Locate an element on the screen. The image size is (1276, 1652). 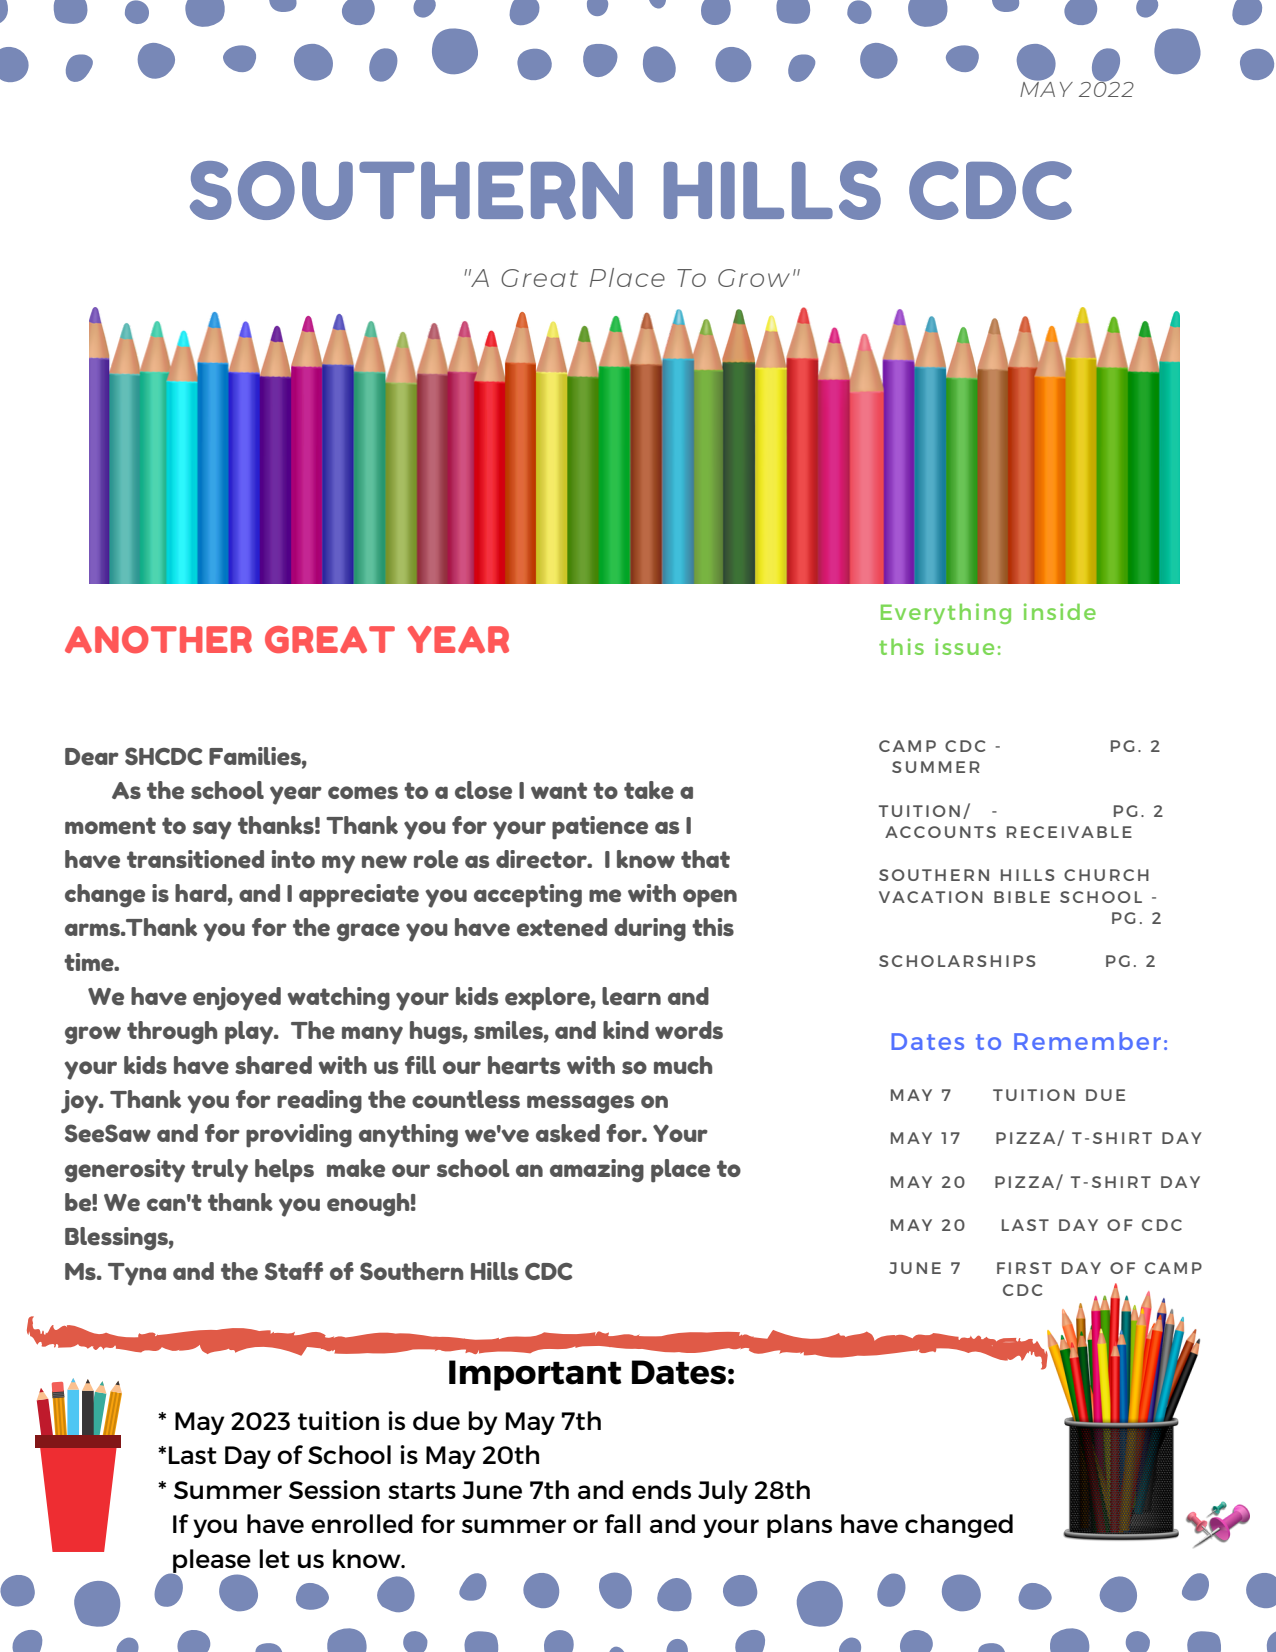
issue is located at coordinates (964, 646).
